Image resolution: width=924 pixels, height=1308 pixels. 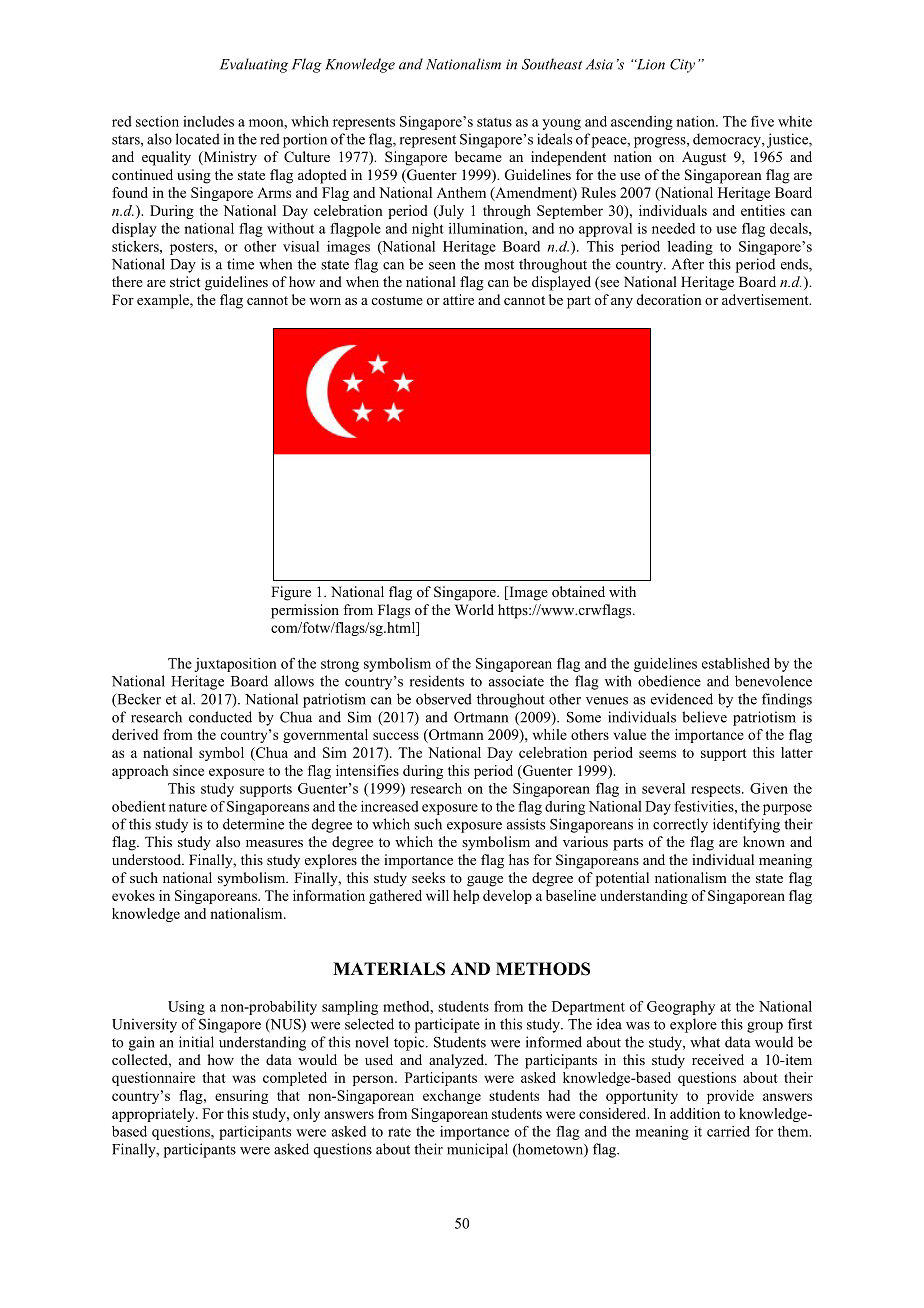 I want to click on includes, so click(x=208, y=121).
